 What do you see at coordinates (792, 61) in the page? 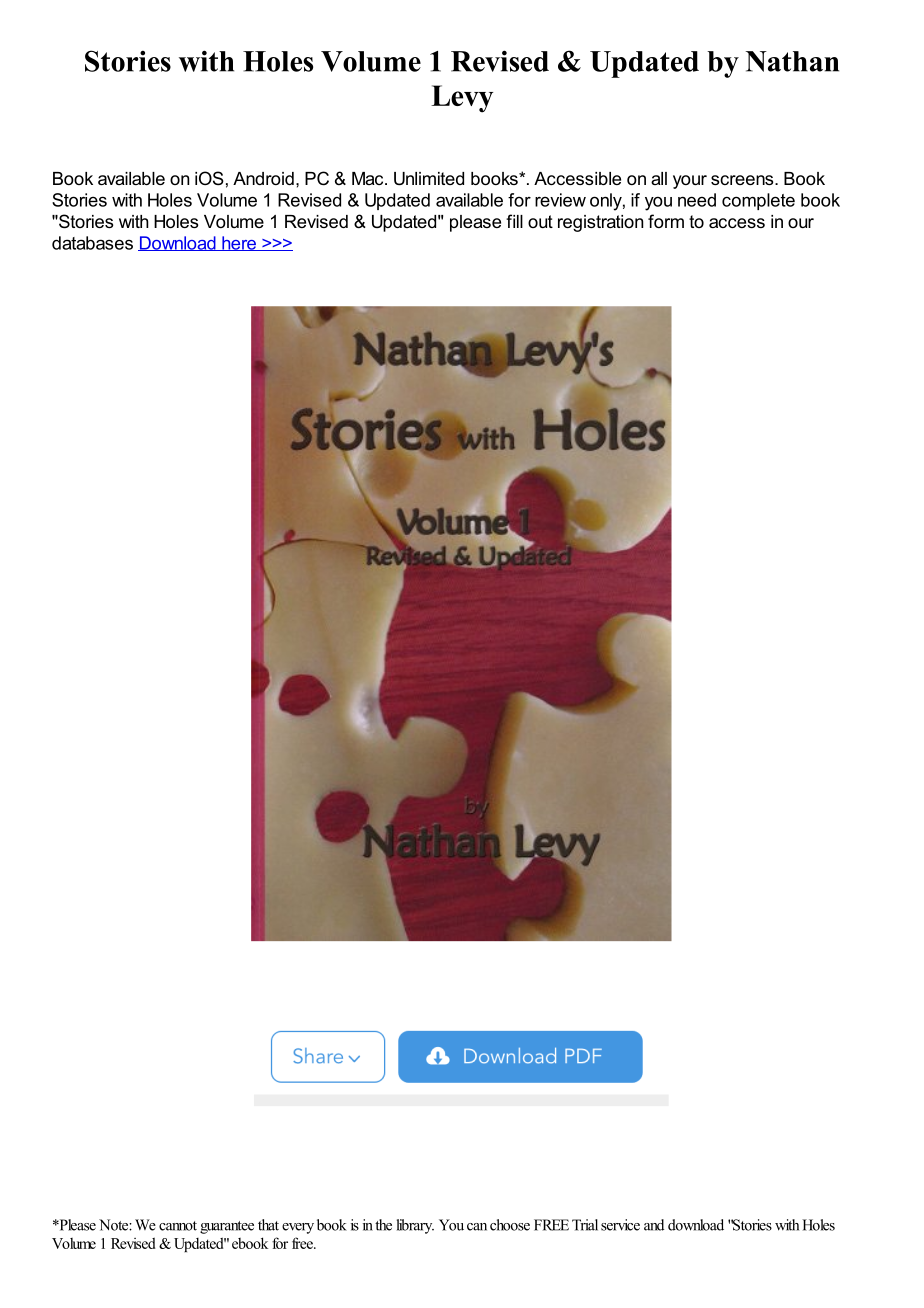
I see `Nathan` at bounding box center [792, 61].
